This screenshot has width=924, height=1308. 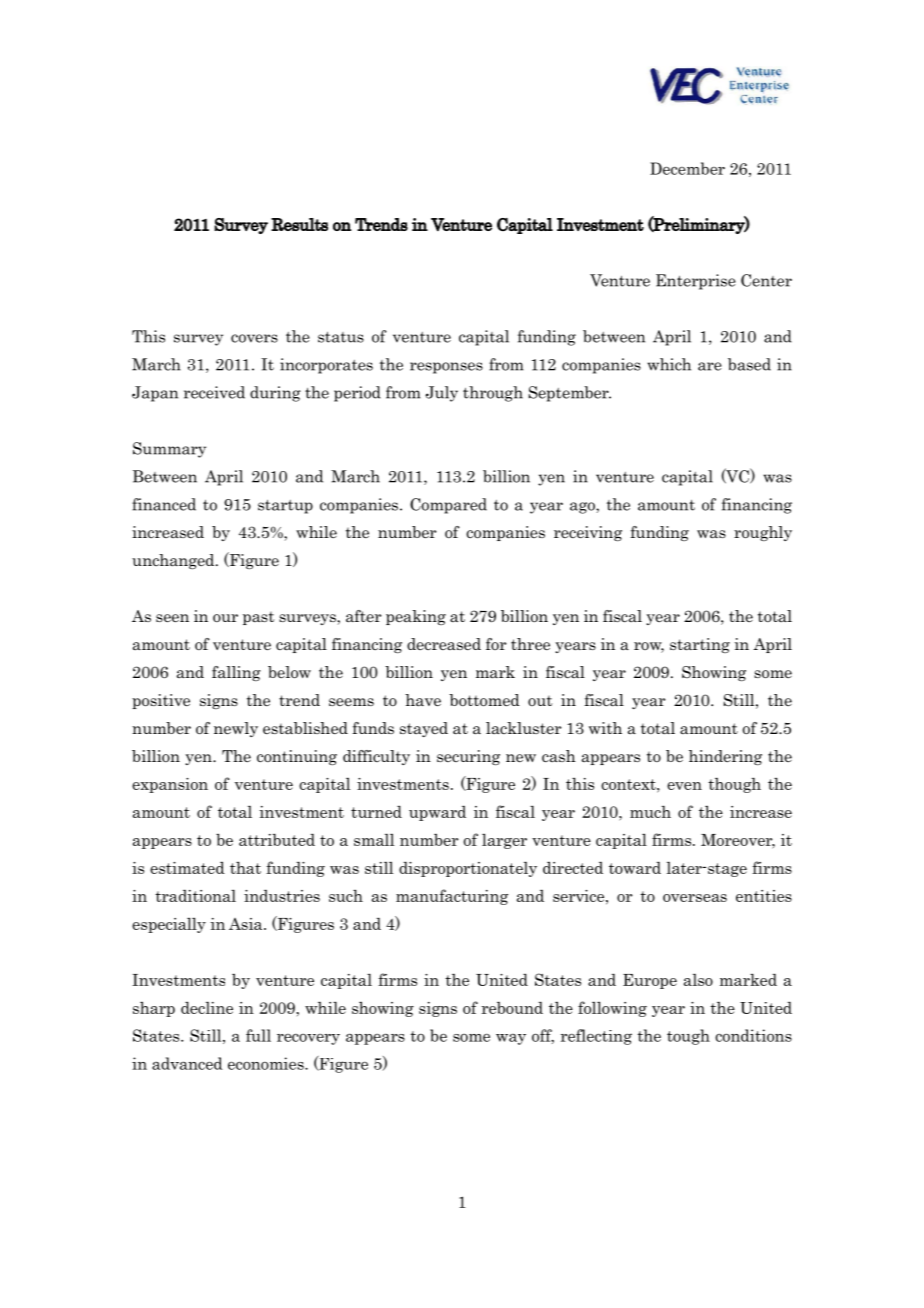 I want to click on our, so click(x=225, y=618).
